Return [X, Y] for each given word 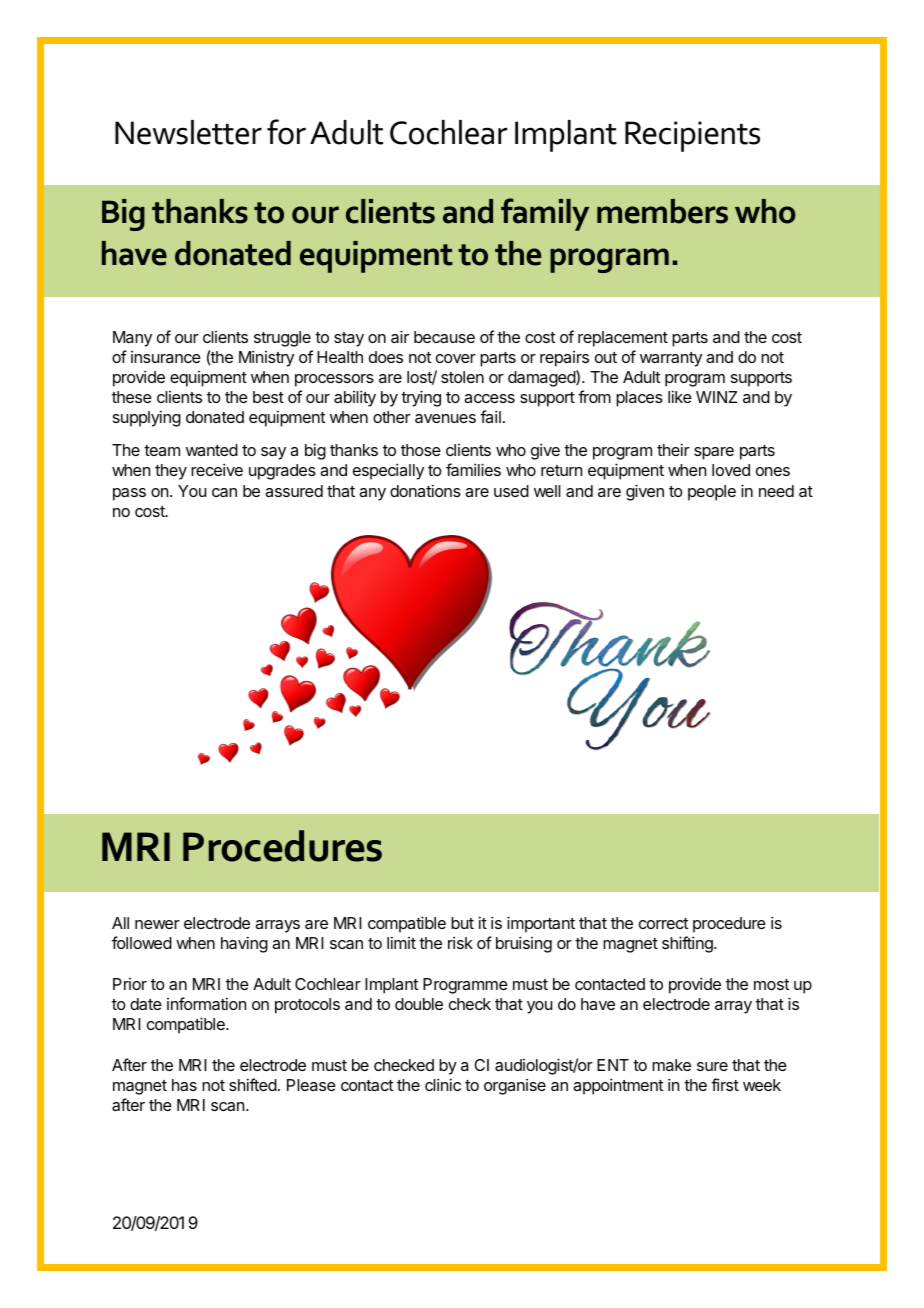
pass [129, 494]
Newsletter [188, 132]
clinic [443, 1084]
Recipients [692, 136]
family [545, 214]
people [712, 493]
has [184, 1085]
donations [425, 490]
